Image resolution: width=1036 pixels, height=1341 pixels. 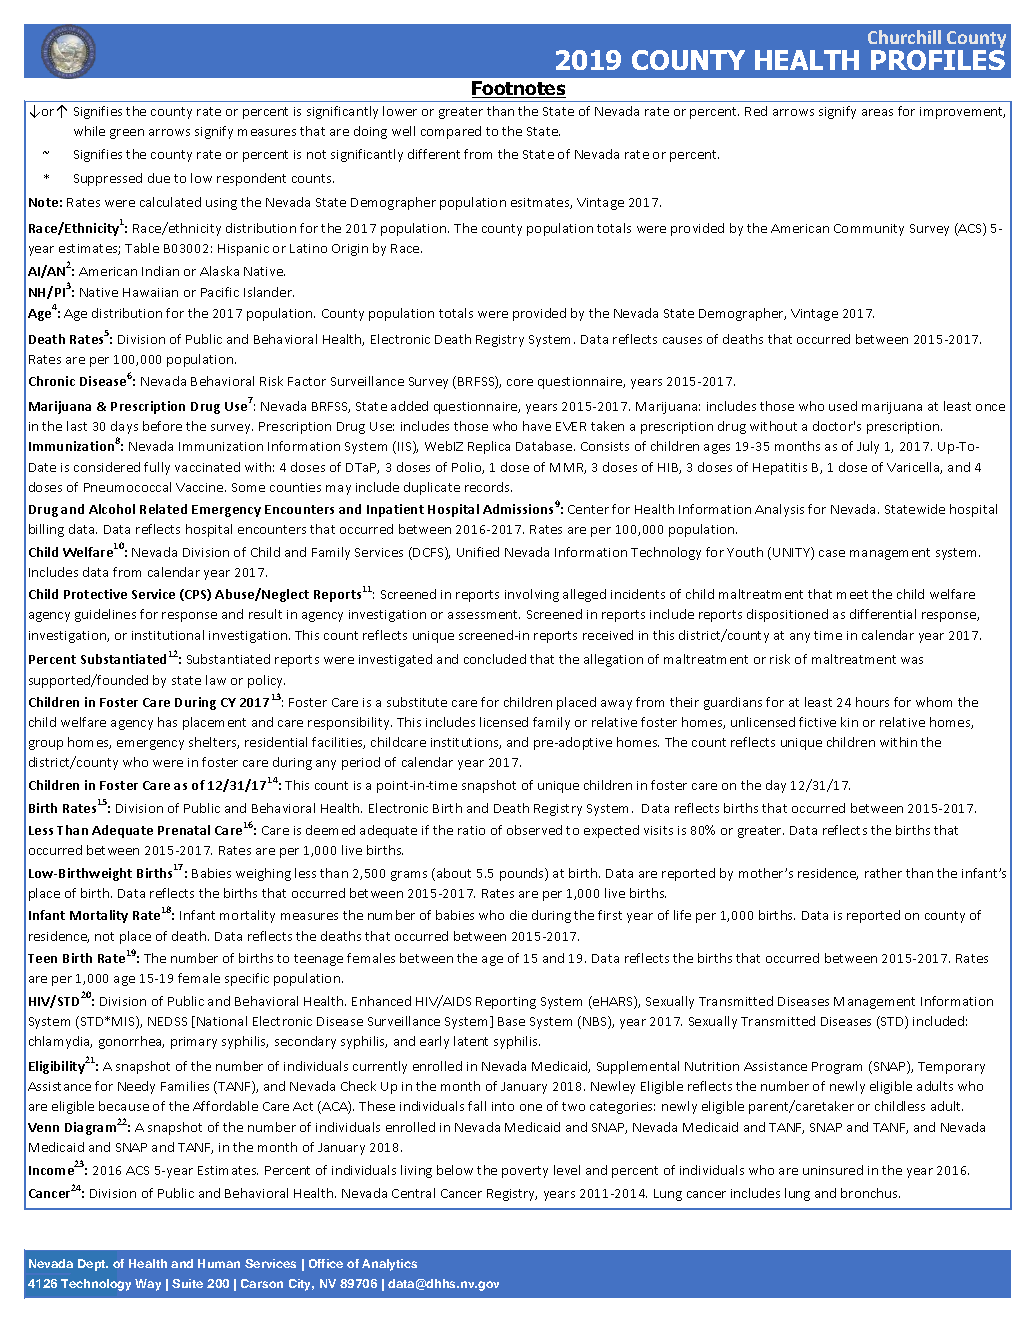 What do you see at coordinates (877, 112) in the screenshot?
I see `areas` at bounding box center [877, 112].
